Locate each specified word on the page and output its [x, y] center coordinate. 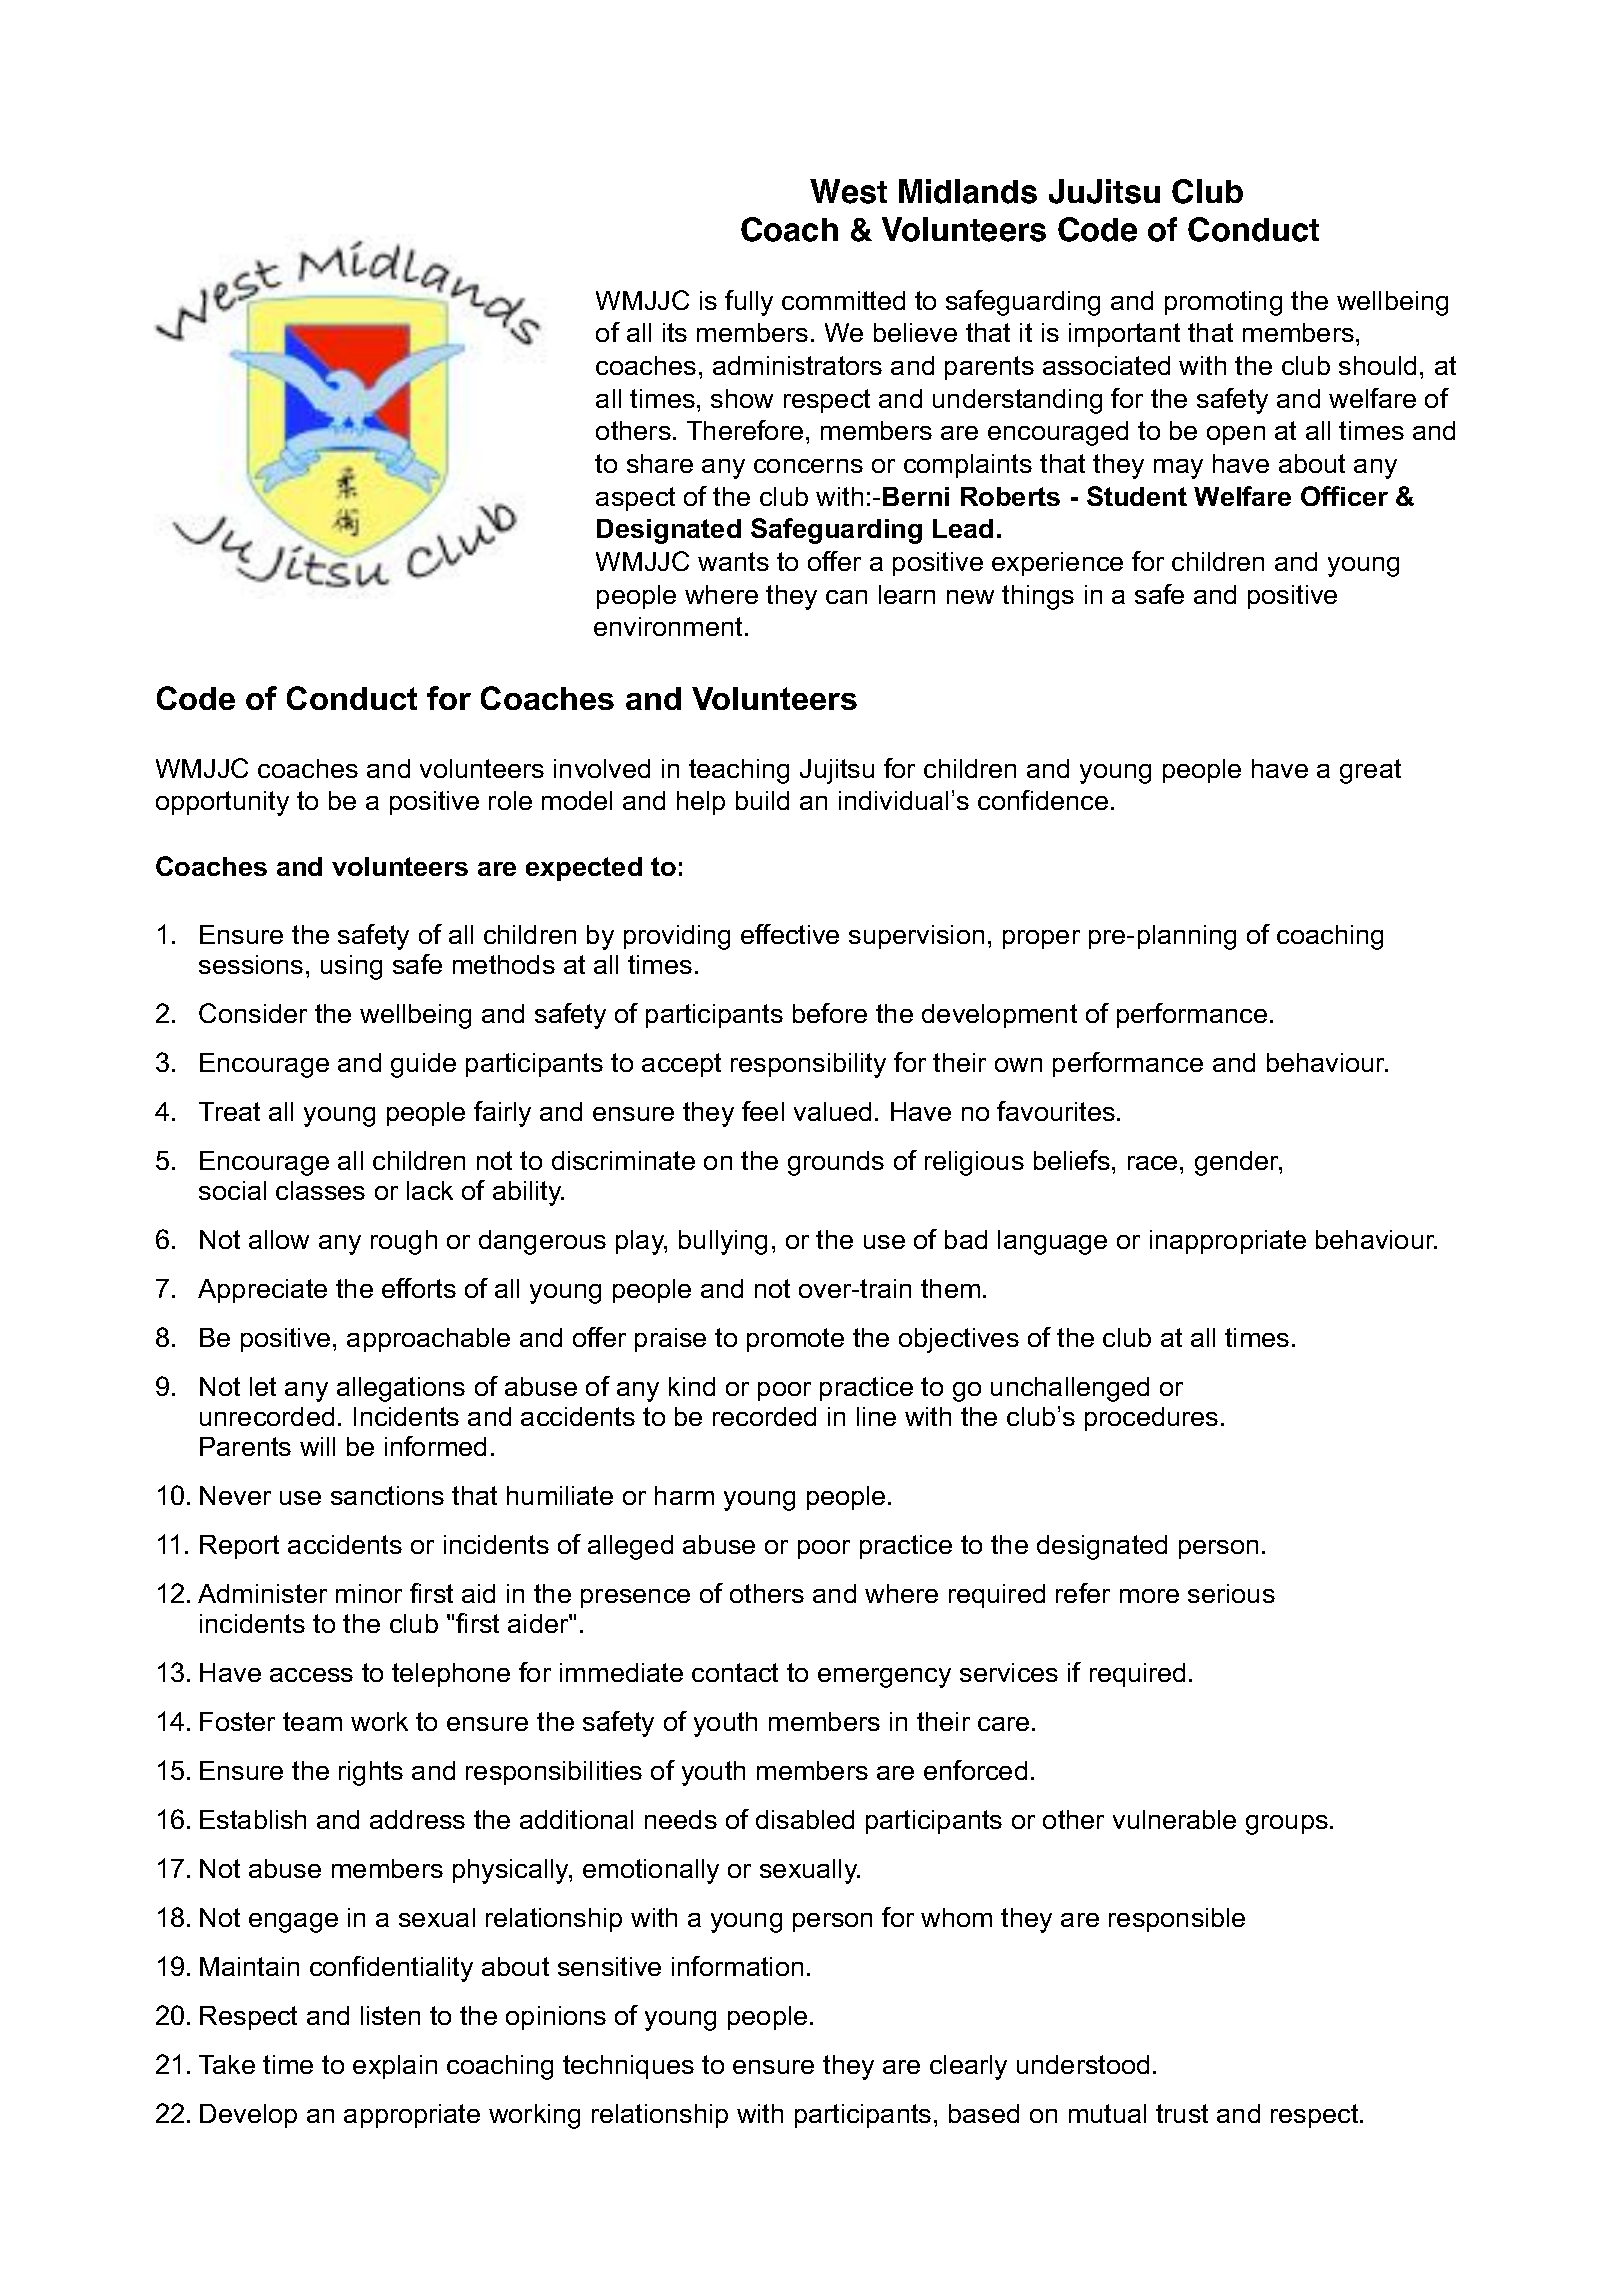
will [317, 1446]
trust [1182, 2113]
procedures [1151, 1419]
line [876, 1416]
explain [395, 2067]
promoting [1223, 303]
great [1370, 771]
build [762, 800]
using [351, 967]
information [737, 1966]
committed [843, 300]
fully [749, 303]
